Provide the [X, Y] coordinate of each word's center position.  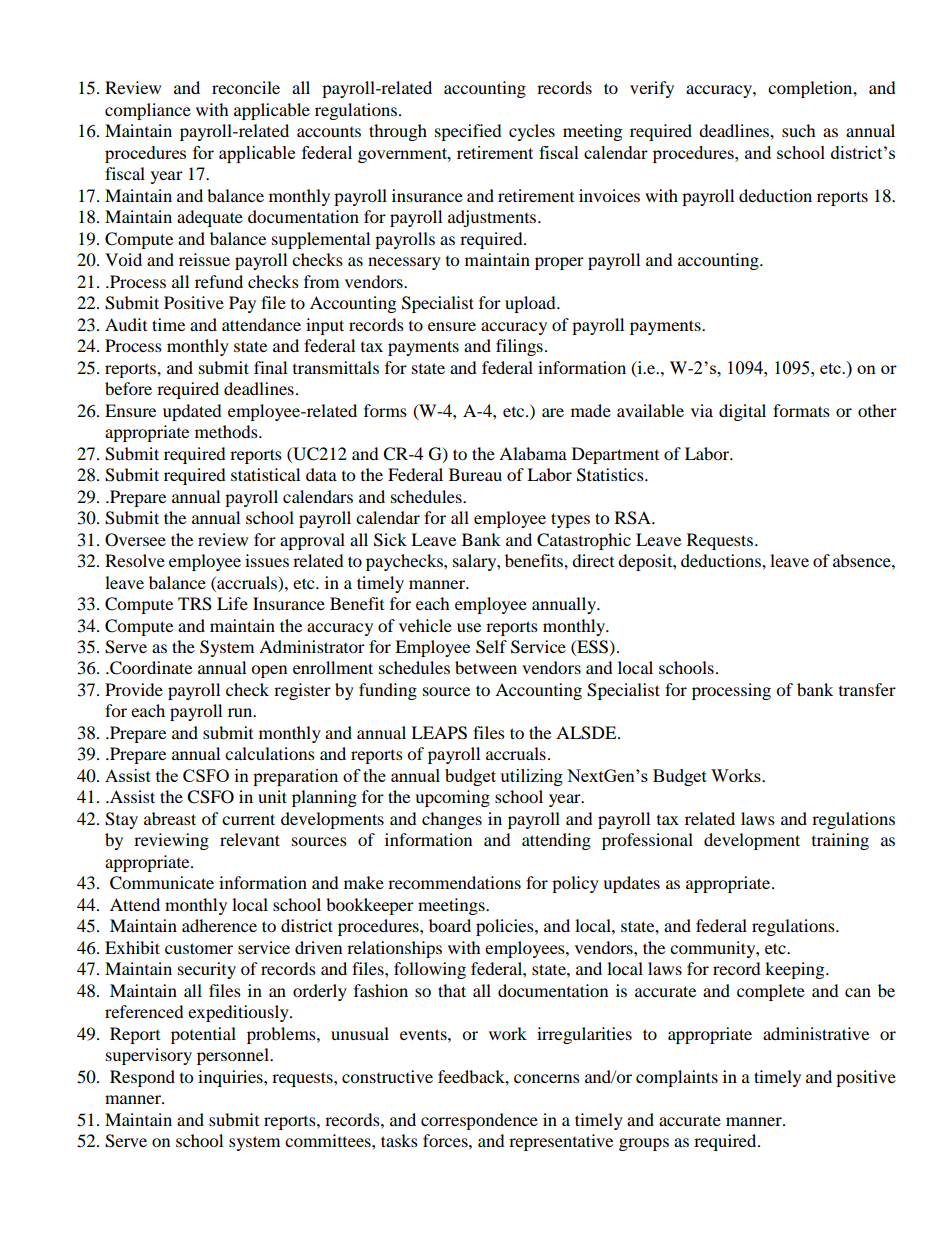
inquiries [231, 1078]
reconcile [246, 87]
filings [519, 347]
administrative [816, 1033]
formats [801, 410]
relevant [250, 839]
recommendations [454, 882]
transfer [867, 689]
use [469, 627]
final [270, 367]
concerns [547, 1078]
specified [468, 132]
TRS [195, 604]
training [840, 841]
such [799, 130]
